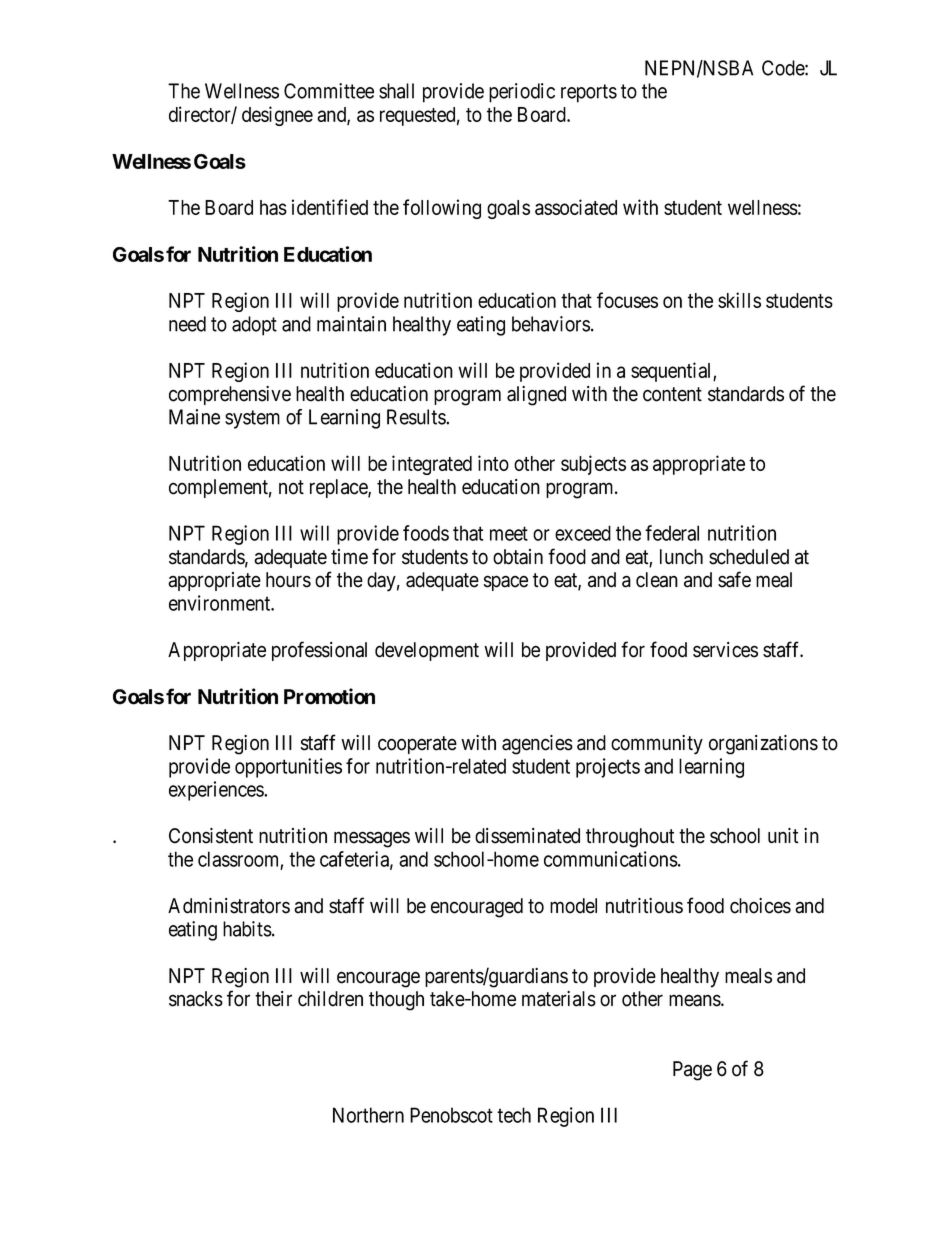 The height and width of the document is (1233, 952). Describe the element at coordinates (273, 999) in the document. I see `their` at that location.
